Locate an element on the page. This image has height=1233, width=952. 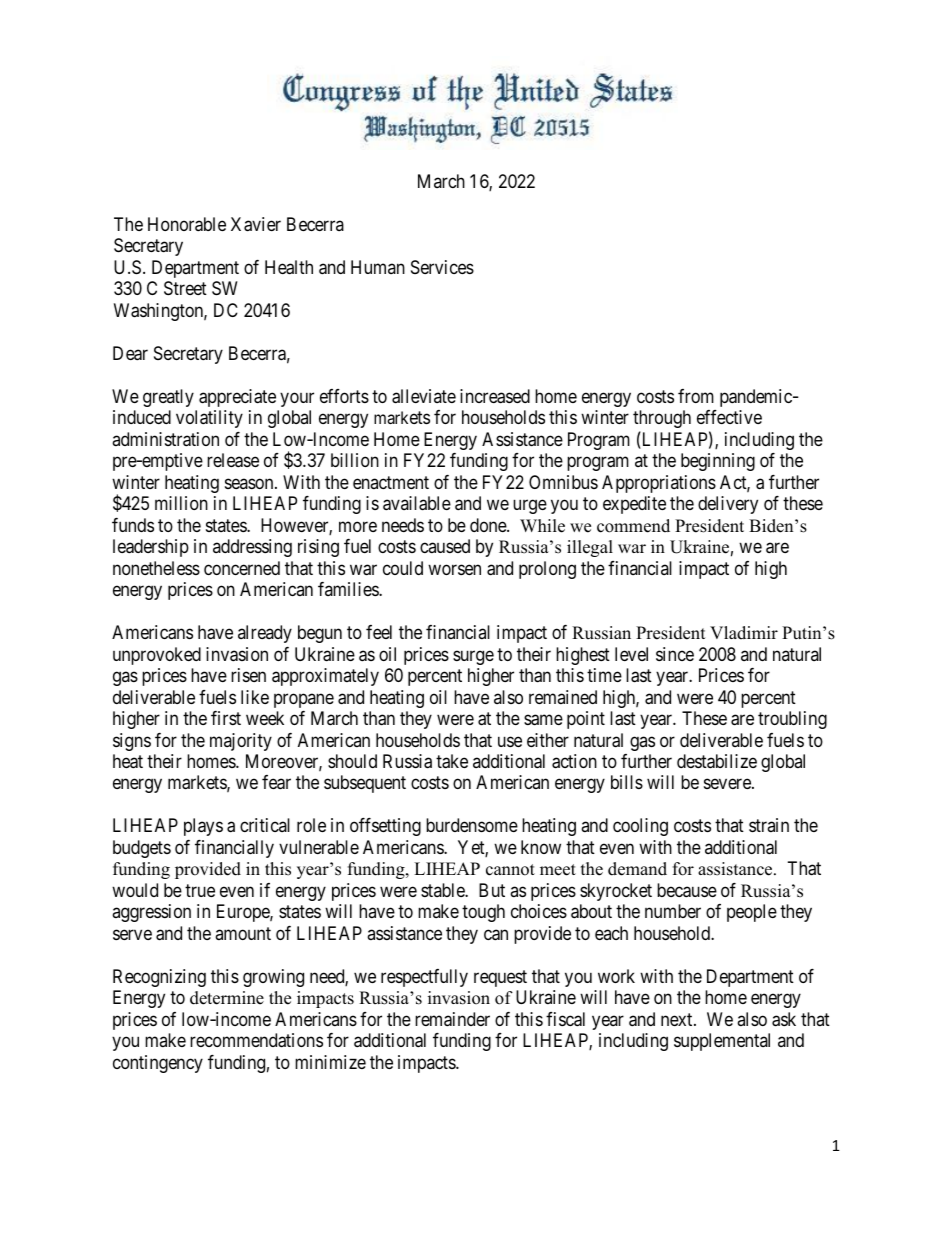
unprovoked is located at coordinates (157, 656).
